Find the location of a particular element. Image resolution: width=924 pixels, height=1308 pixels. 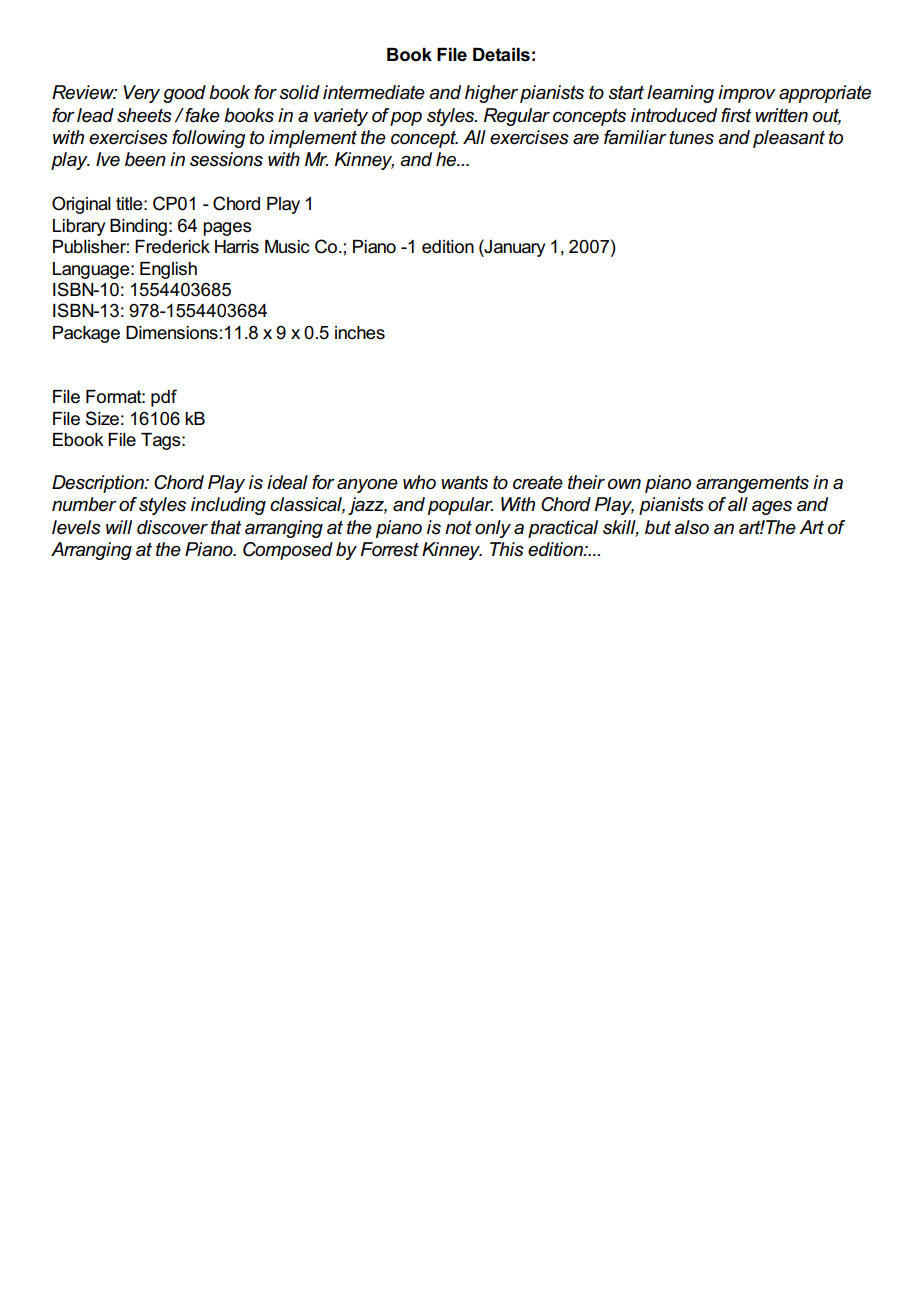

arrangements is located at coordinates (752, 484).
